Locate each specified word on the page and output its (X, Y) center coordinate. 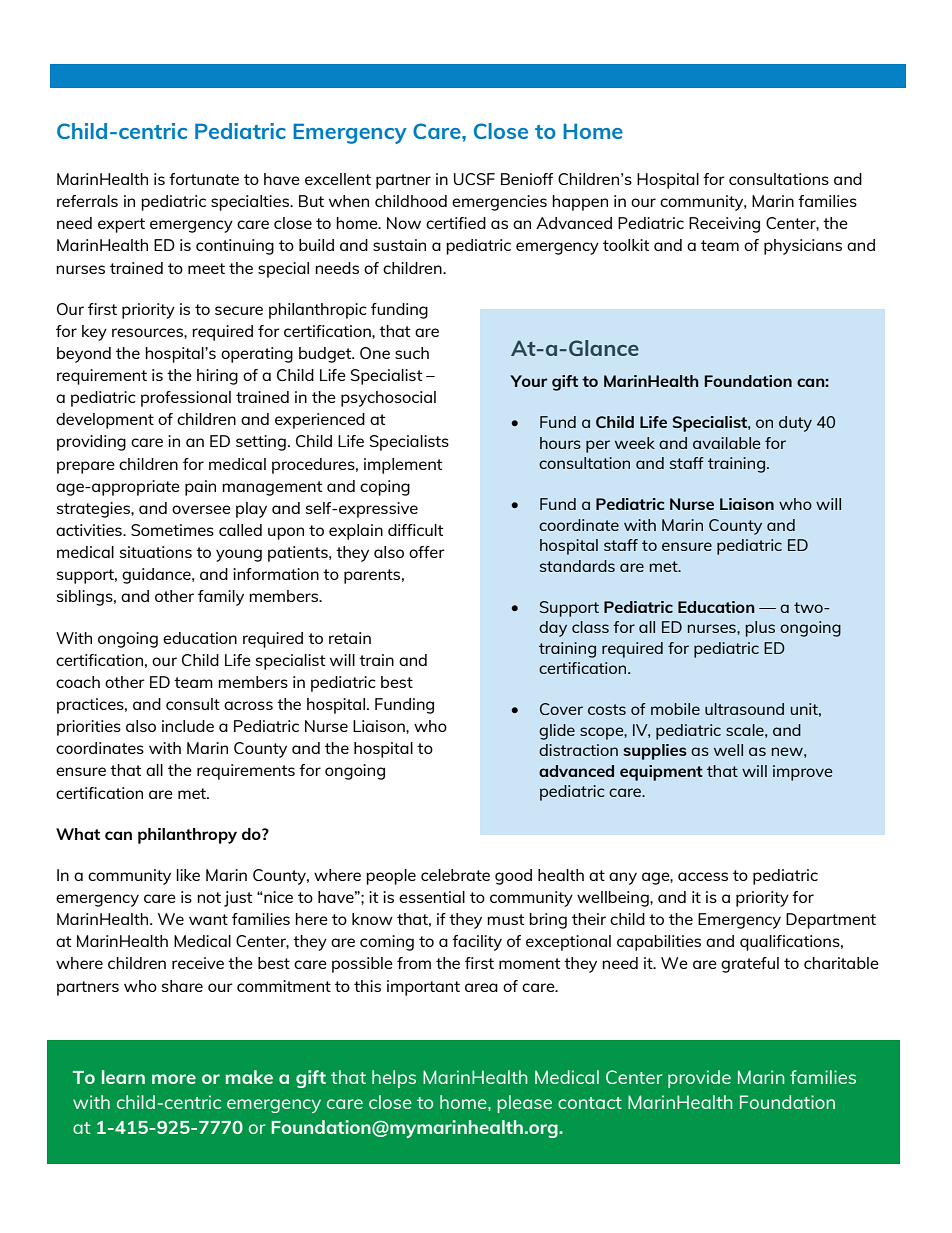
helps (394, 1079)
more (174, 1079)
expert (121, 225)
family (221, 598)
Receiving (724, 225)
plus (760, 629)
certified (456, 223)
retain (350, 638)
